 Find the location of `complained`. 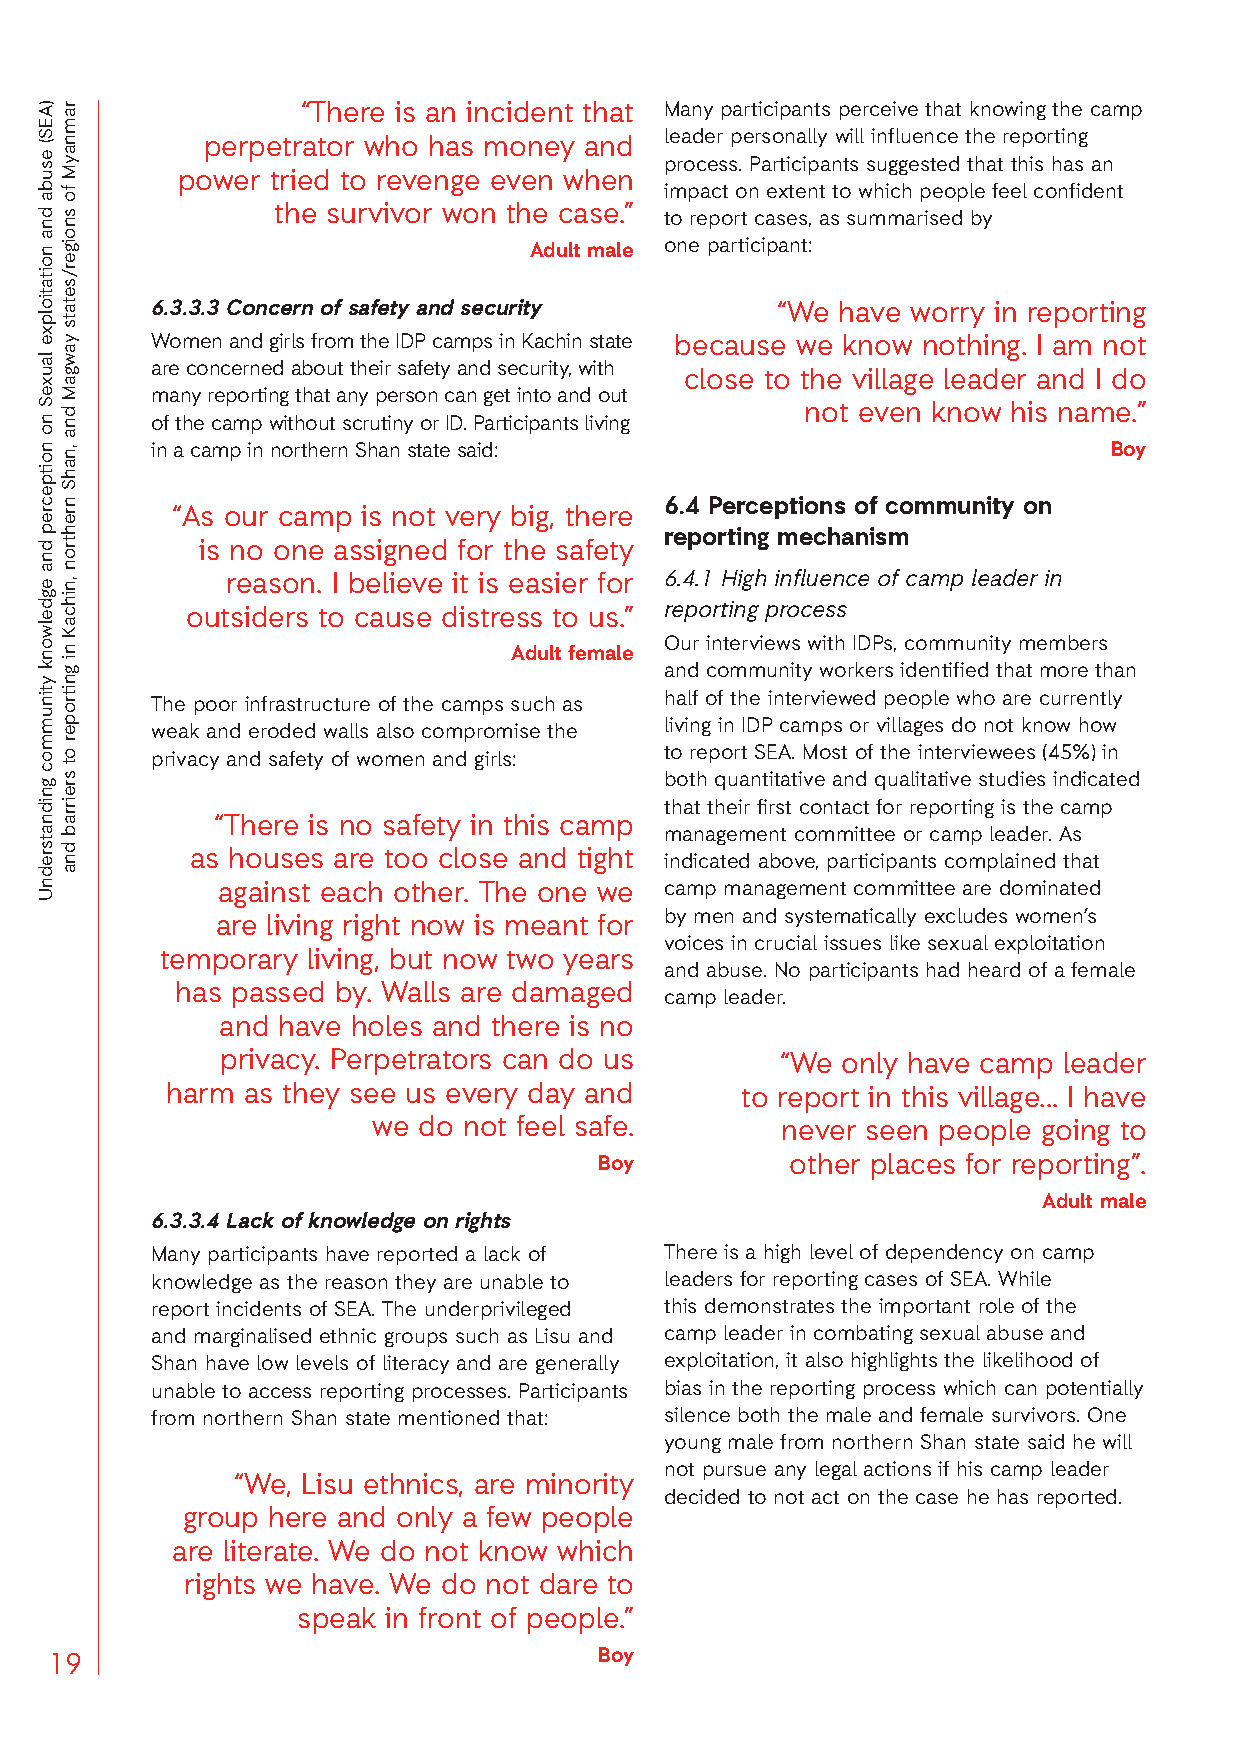

complained is located at coordinates (1000, 862).
